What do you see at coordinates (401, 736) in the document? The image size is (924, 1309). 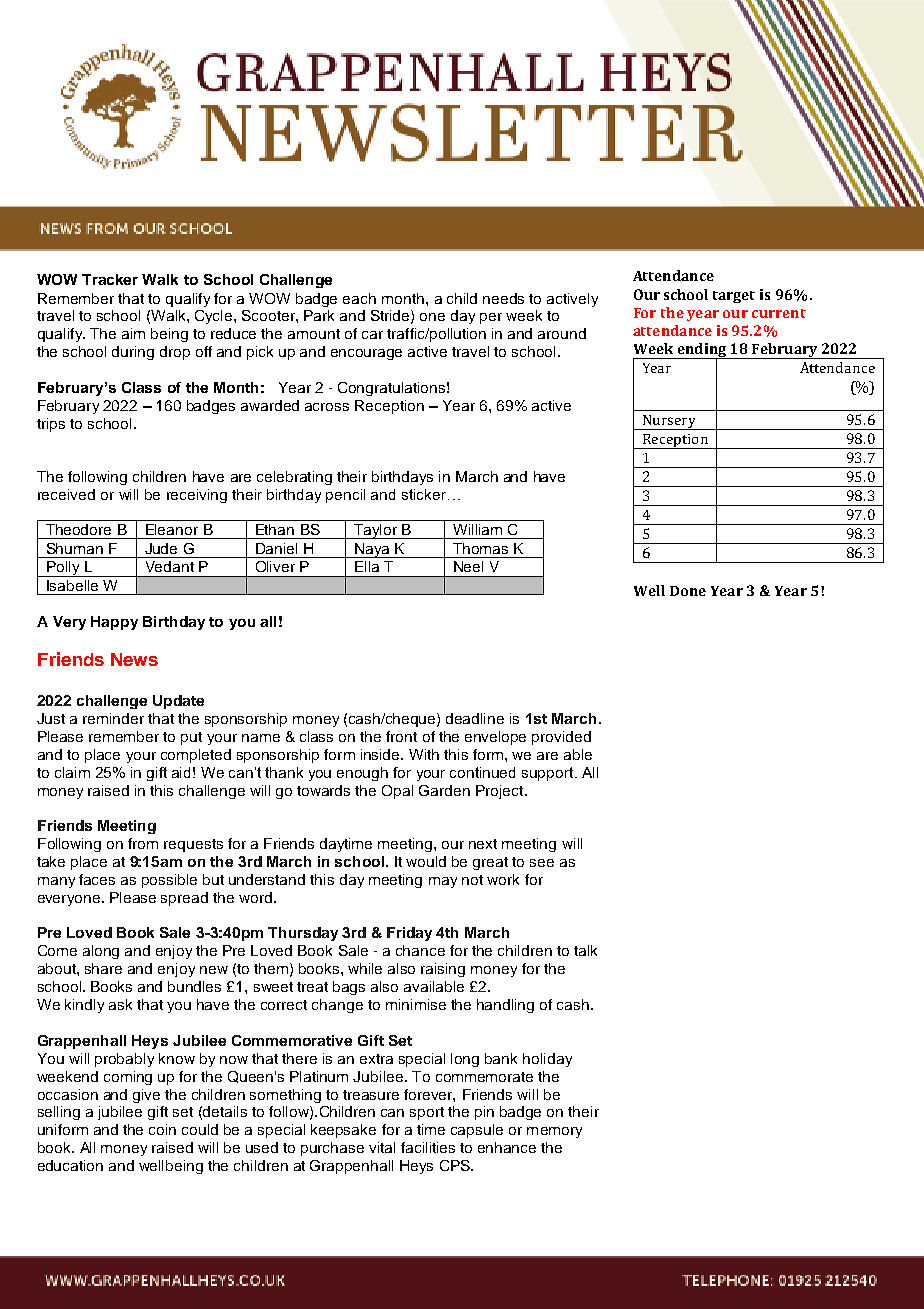 I see `front` at bounding box center [401, 736].
